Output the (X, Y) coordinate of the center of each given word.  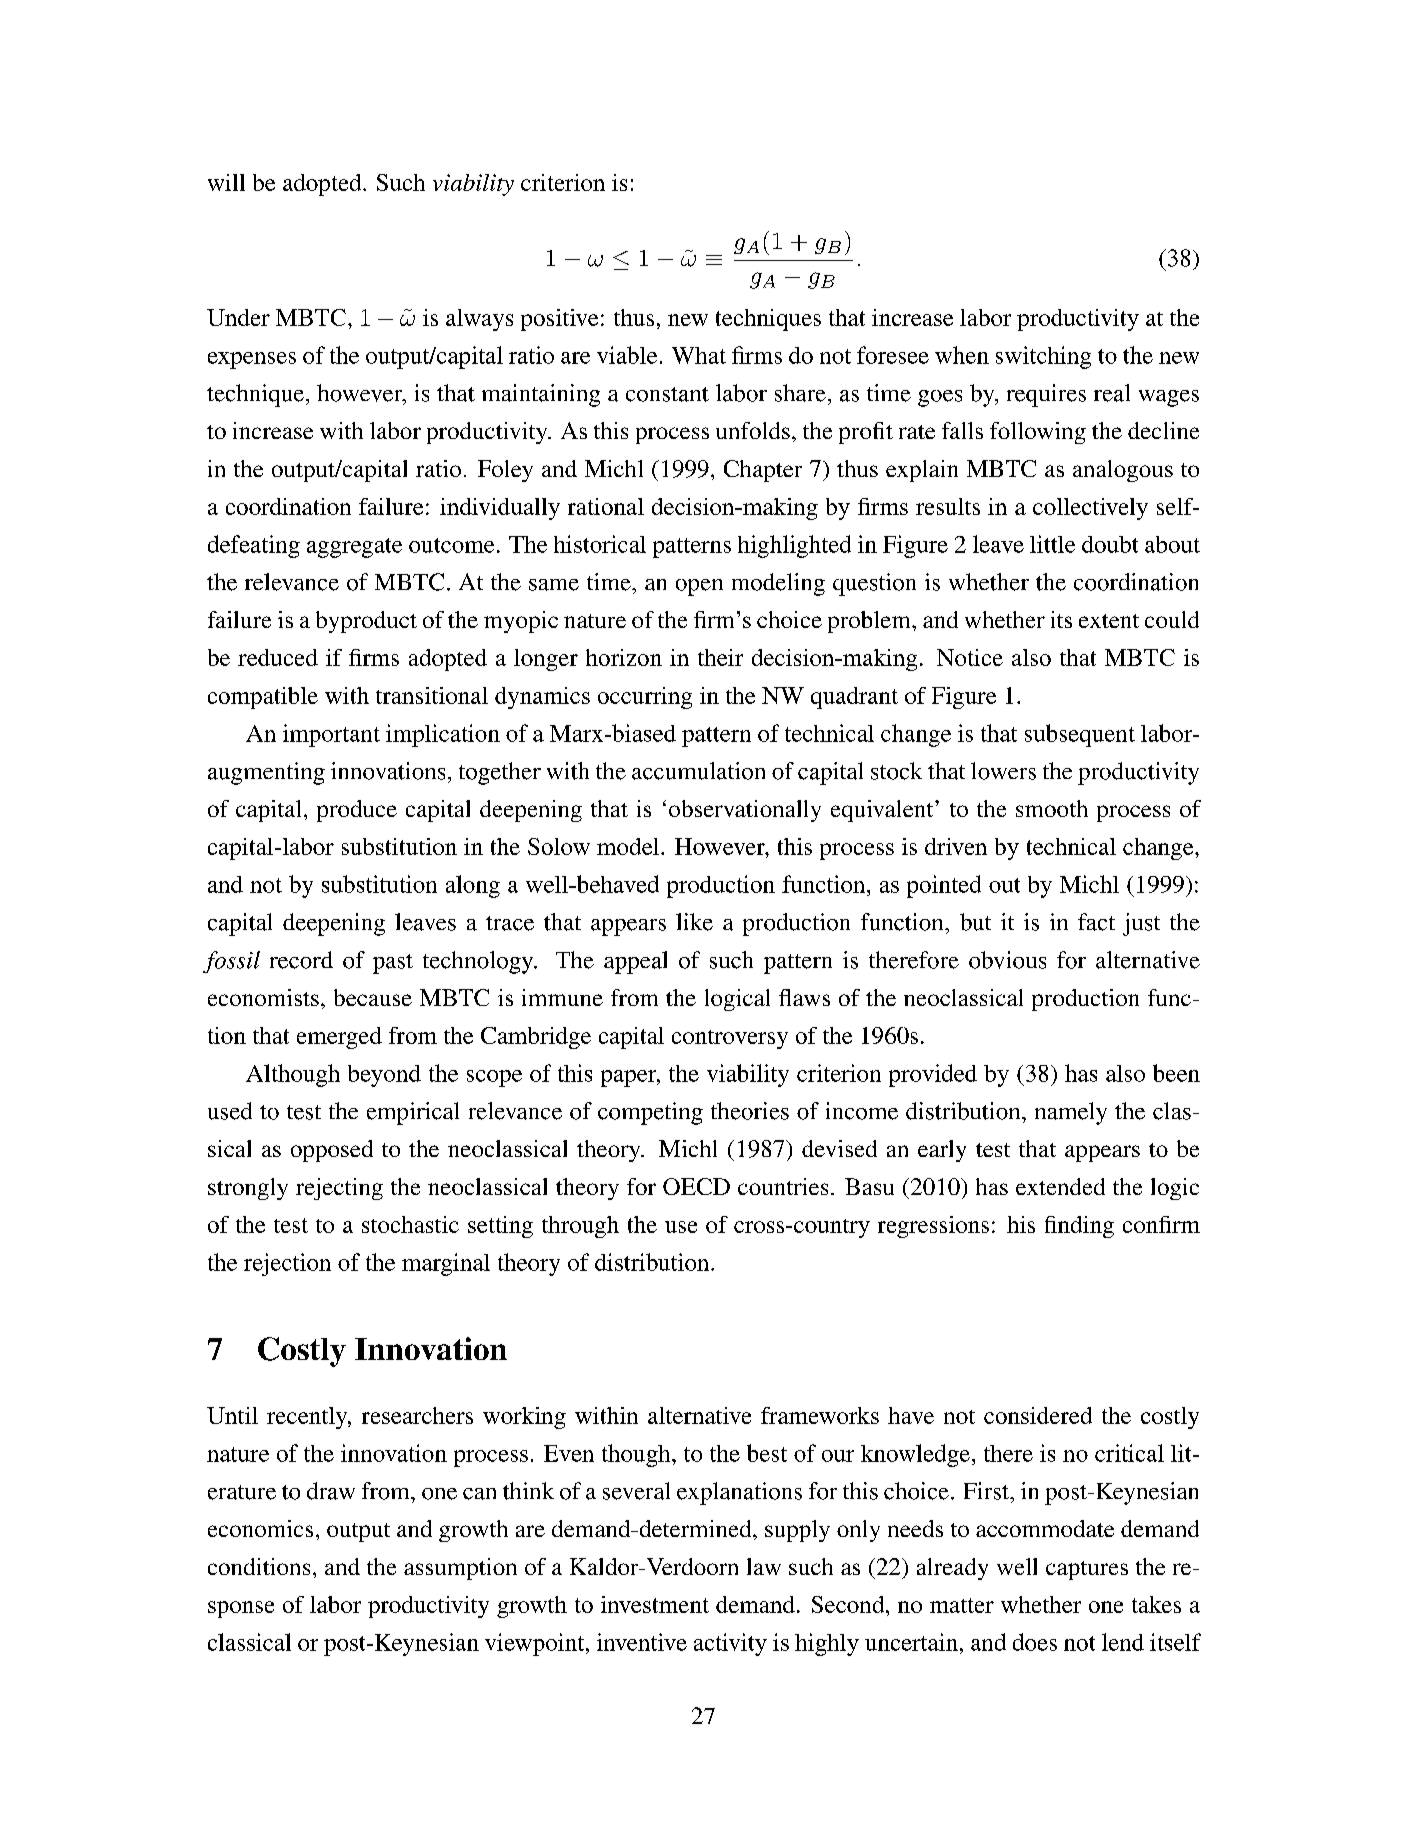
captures (1087, 1570)
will (226, 182)
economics (260, 1528)
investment (655, 1604)
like (694, 922)
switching (1043, 357)
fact (1096, 922)
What (699, 355)
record (301, 960)
